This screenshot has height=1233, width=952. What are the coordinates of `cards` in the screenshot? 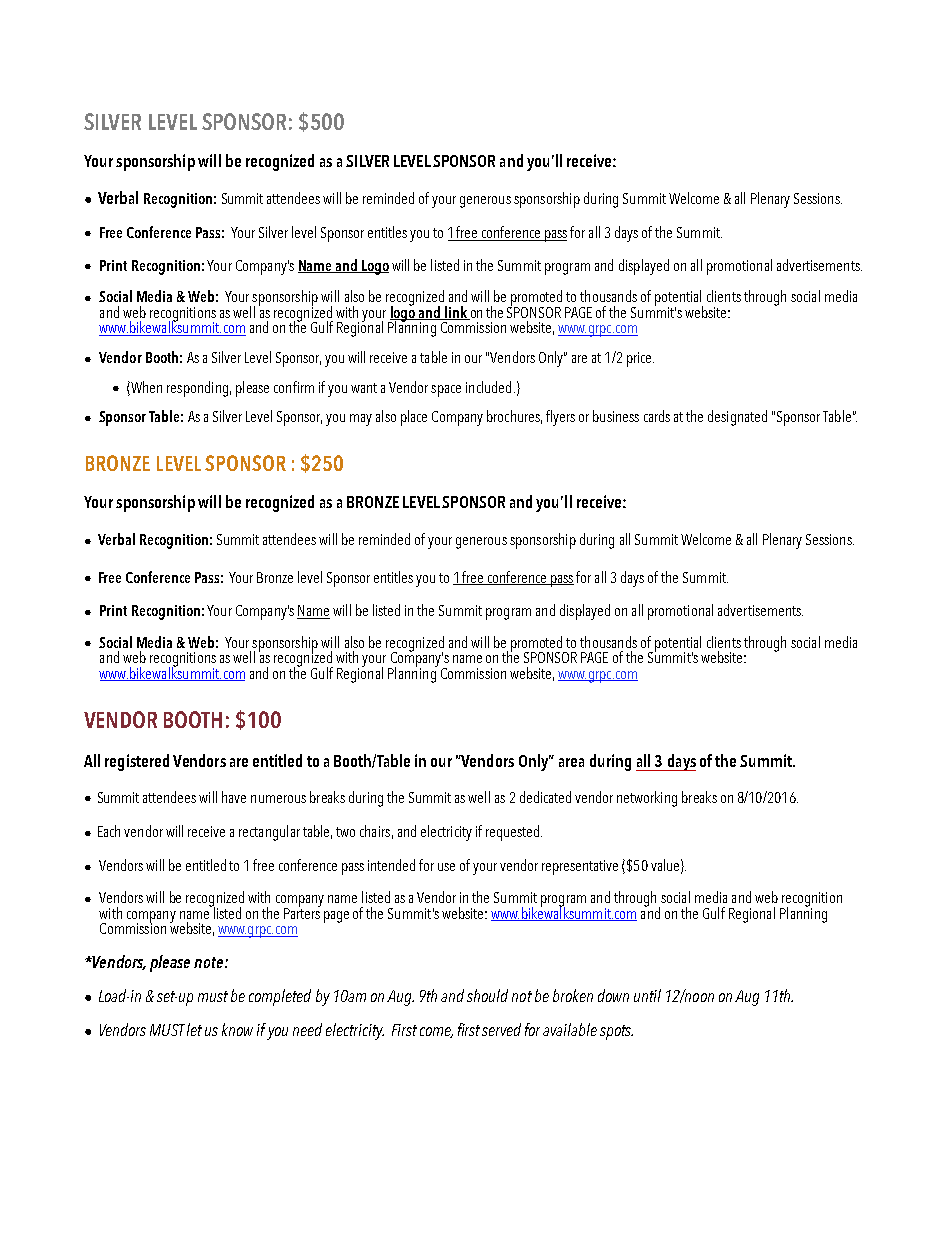 It's located at (657, 416).
